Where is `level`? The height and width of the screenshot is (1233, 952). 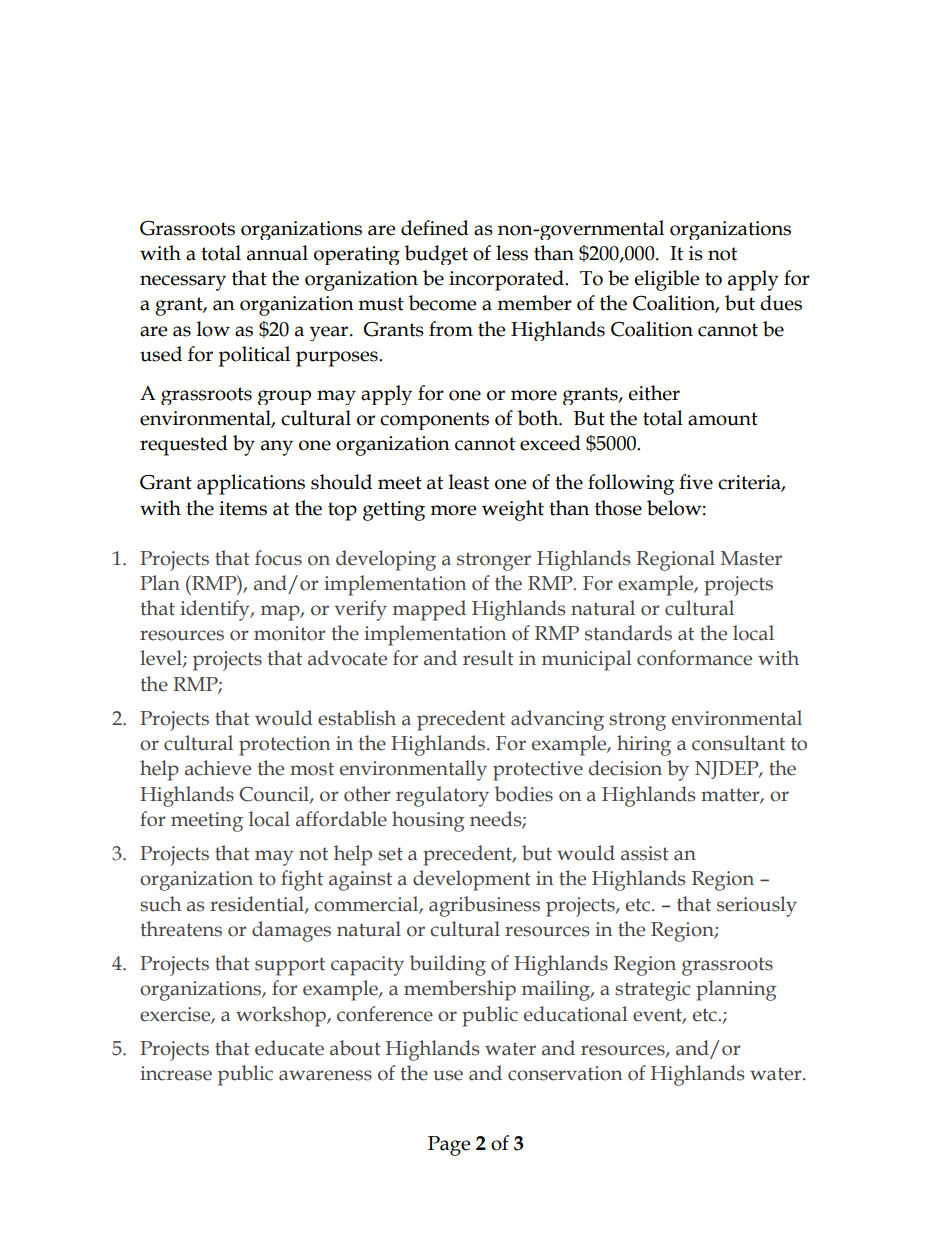 level is located at coordinates (162, 659).
